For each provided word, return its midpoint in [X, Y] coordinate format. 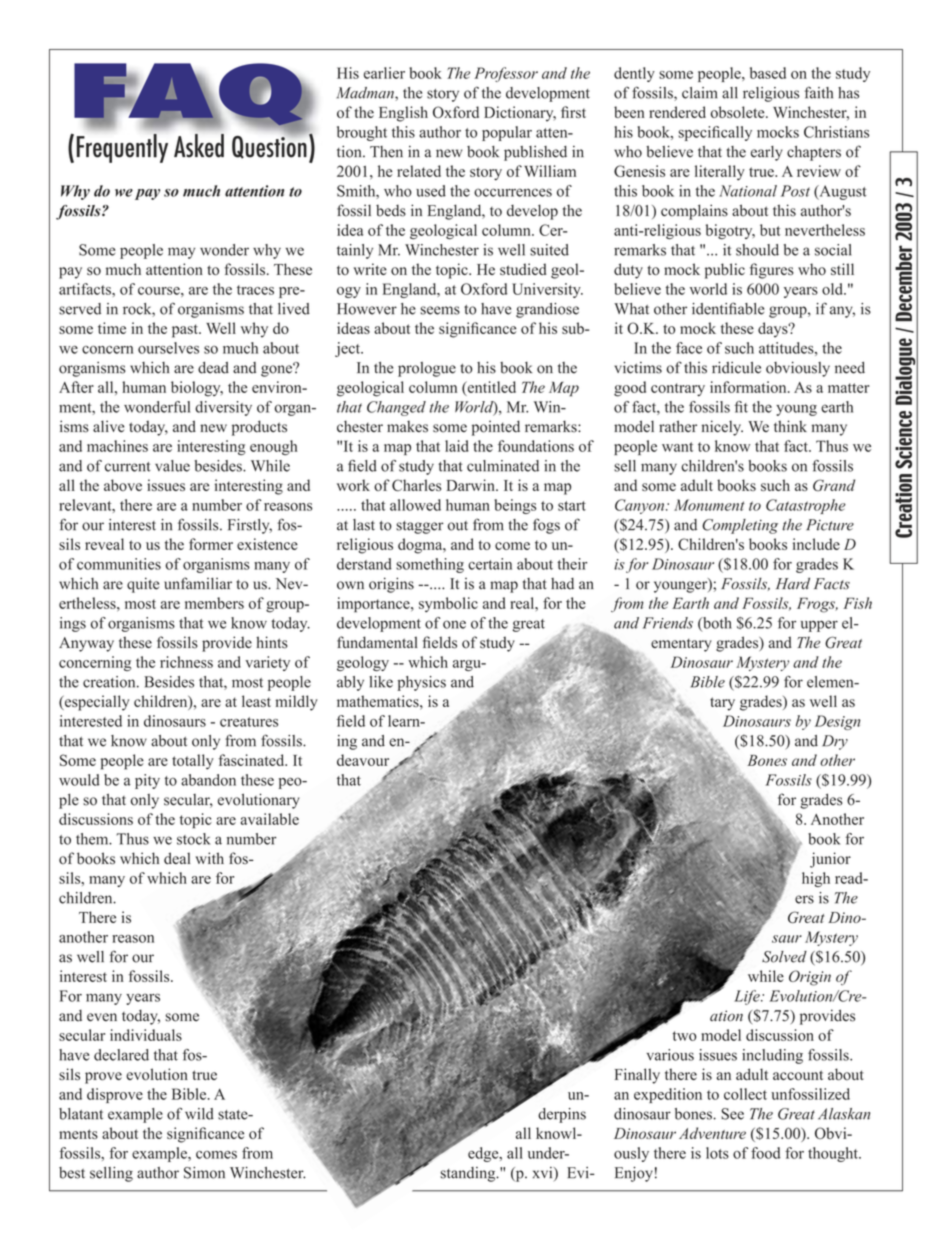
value [172, 466]
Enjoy [634, 1174]
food [765, 1153]
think [790, 426]
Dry [835, 742]
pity [147, 781]
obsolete [739, 112]
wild [199, 1114]
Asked [199, 146]
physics [421, 683]
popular [507, 133]
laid [457, 446]
